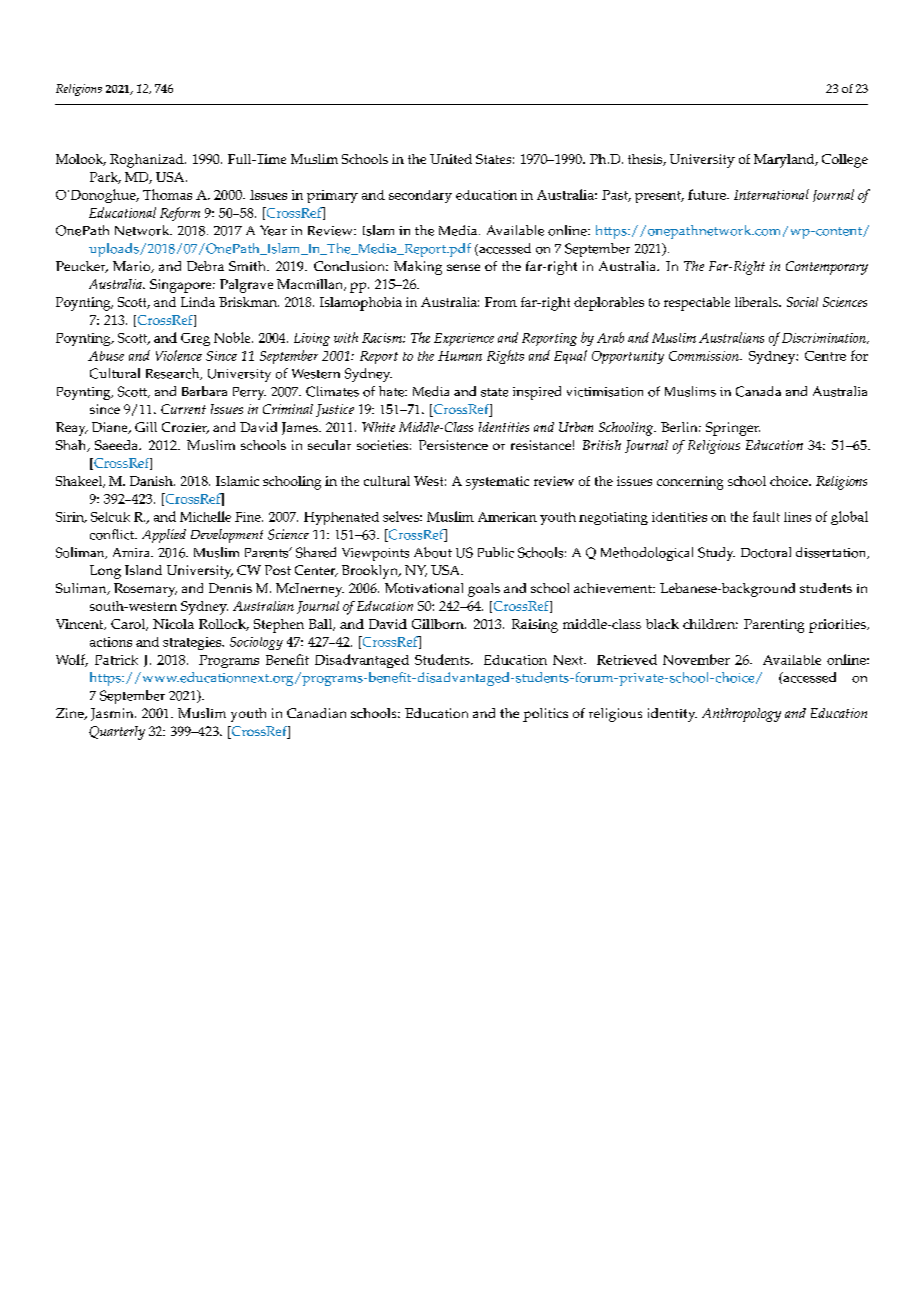 The width and height of the screenshot is (924, 1308). What do you see at coordinates (164, 536) in the screenshot?
I see `Applied` at bounding box center [164, 536].
